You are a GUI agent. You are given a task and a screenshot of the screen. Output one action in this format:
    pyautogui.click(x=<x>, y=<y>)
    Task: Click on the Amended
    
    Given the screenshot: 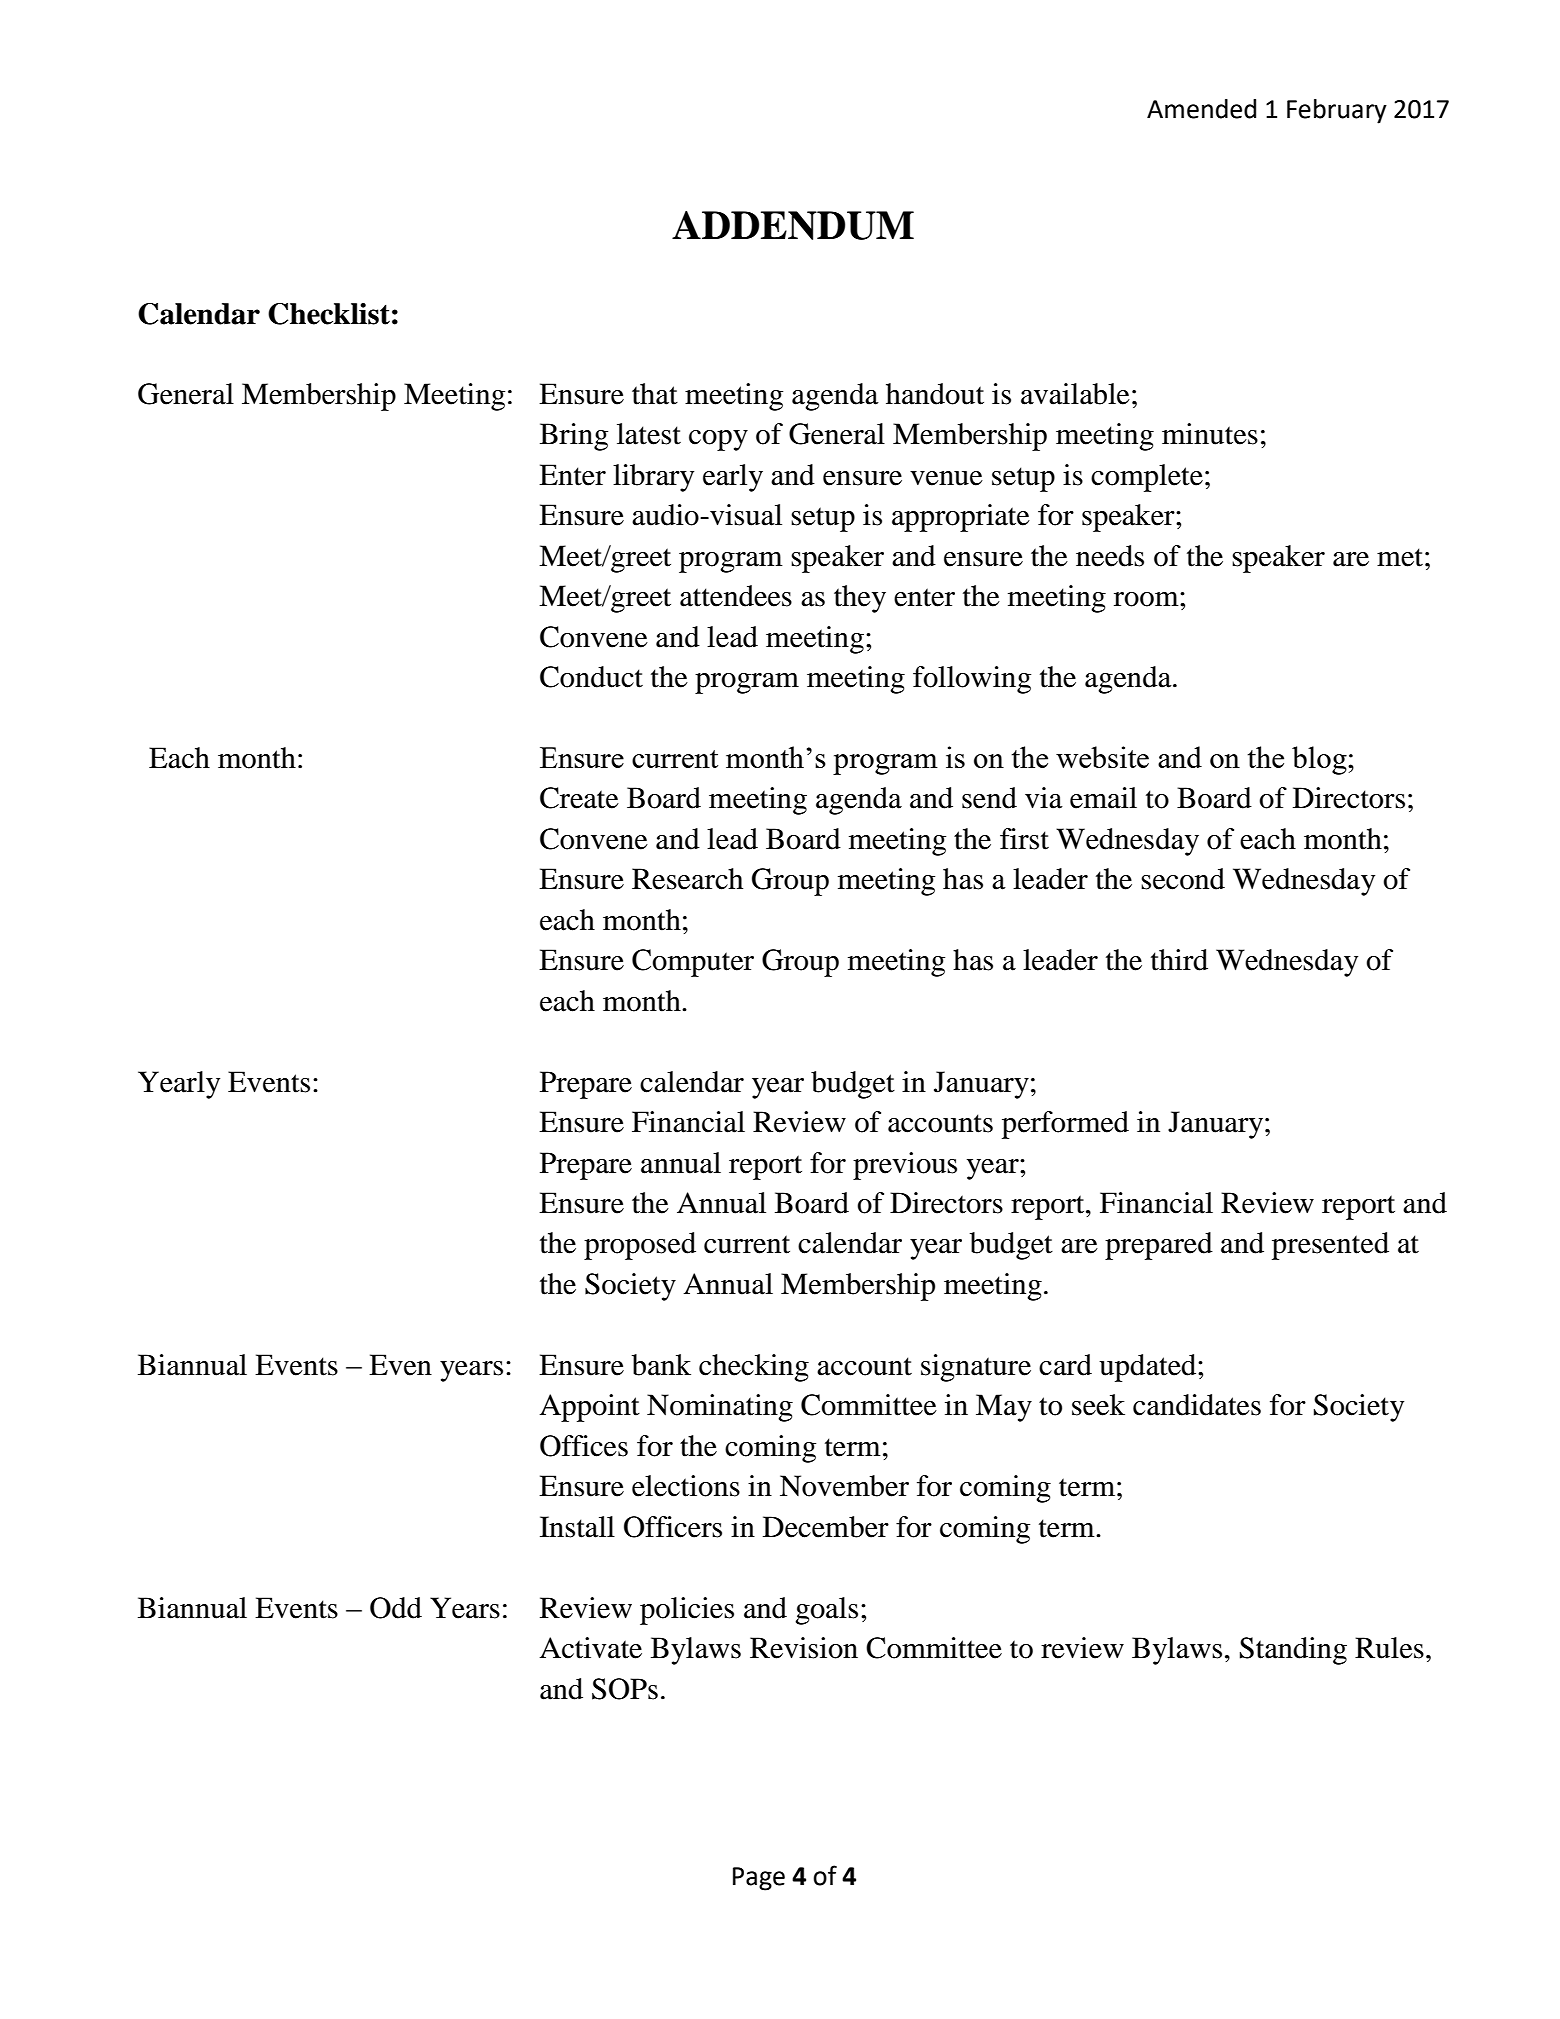 What is the action you would take?
    pyautogui.click(x=1201, y=109)
